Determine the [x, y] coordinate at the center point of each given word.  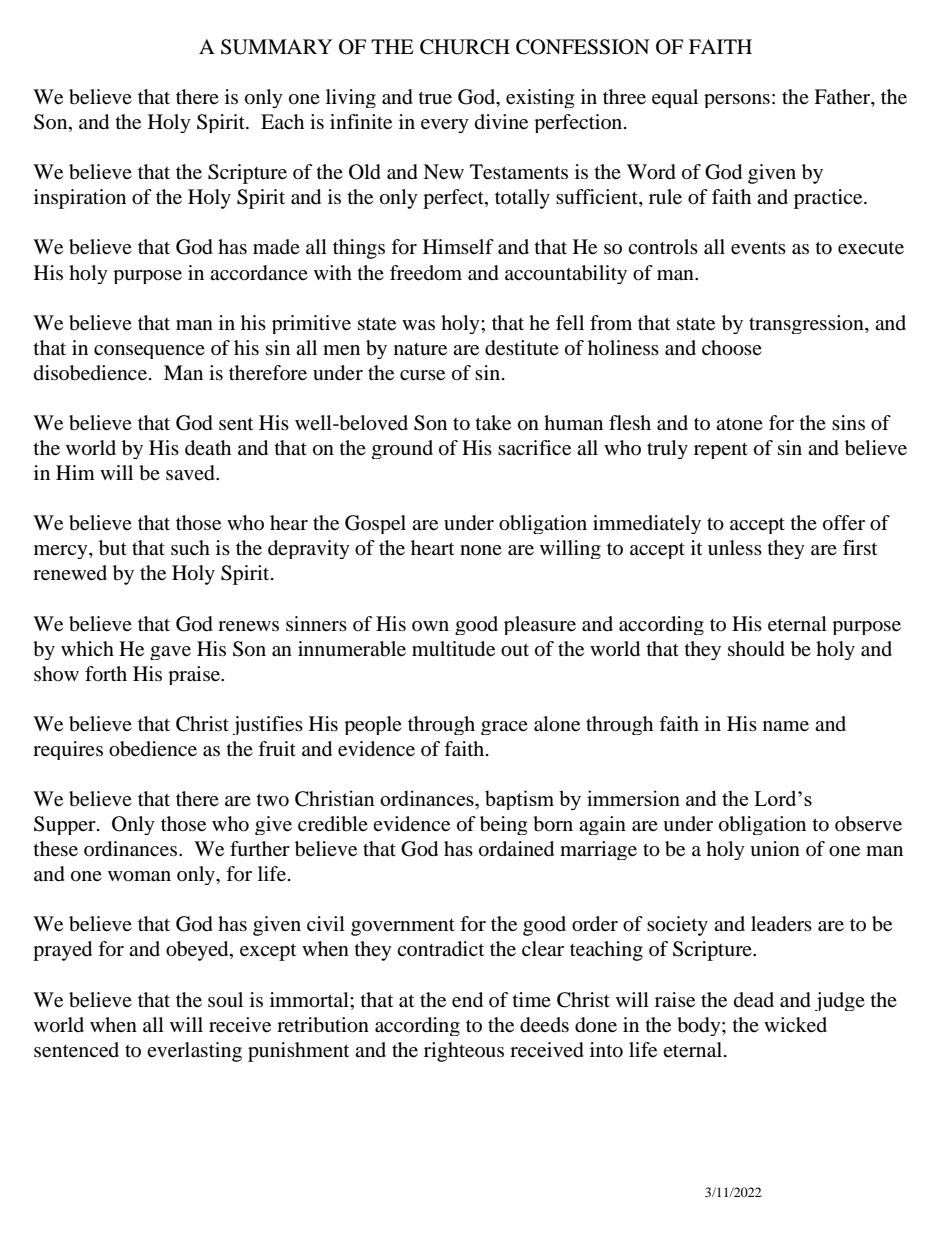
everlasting [194, 1052]
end [467, 1000]
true [435, 98]
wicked [795, 1025]
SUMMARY [276, 47]
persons [737, 101]
